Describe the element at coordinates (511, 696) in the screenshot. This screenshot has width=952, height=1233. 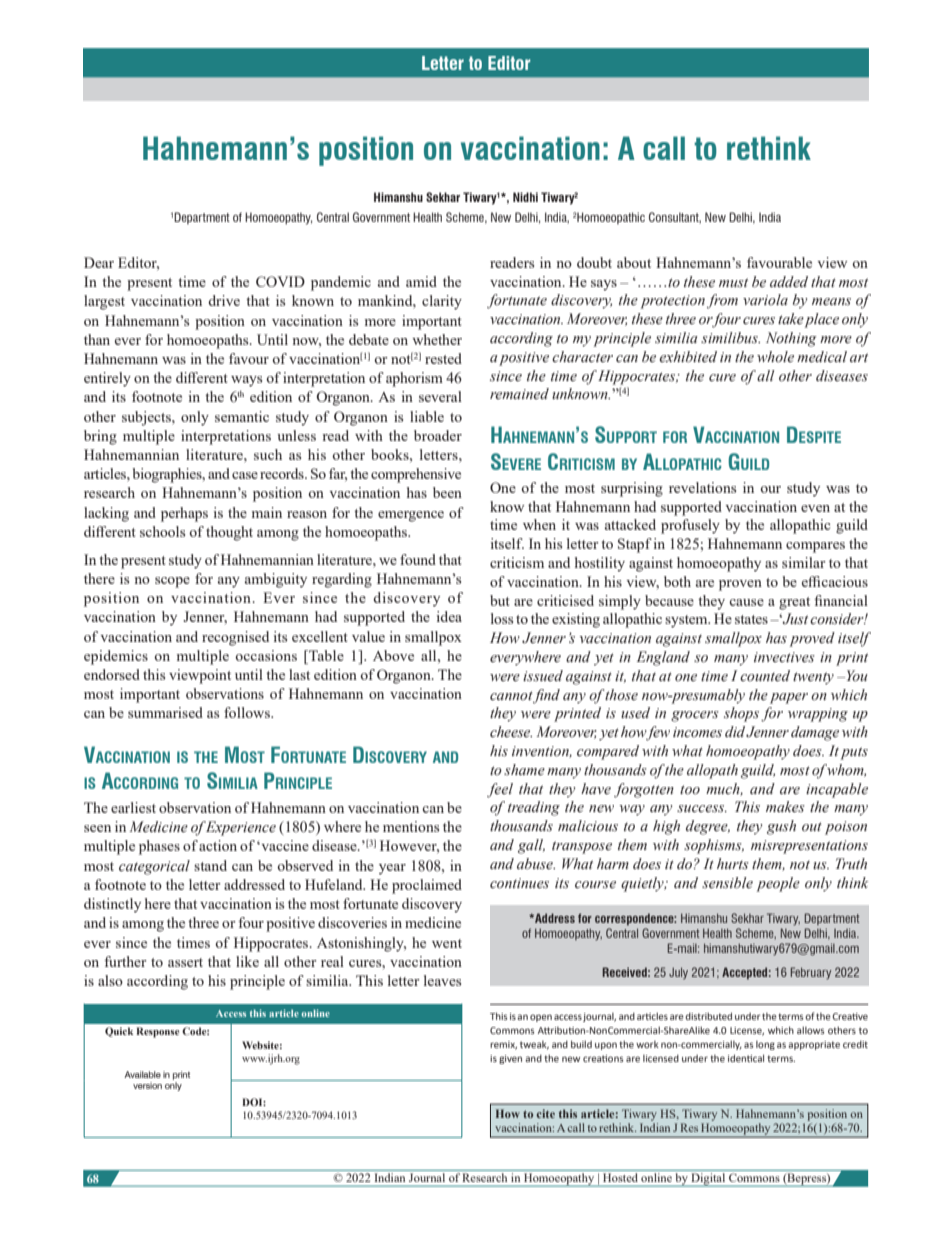
I see `cannot` at that location.
